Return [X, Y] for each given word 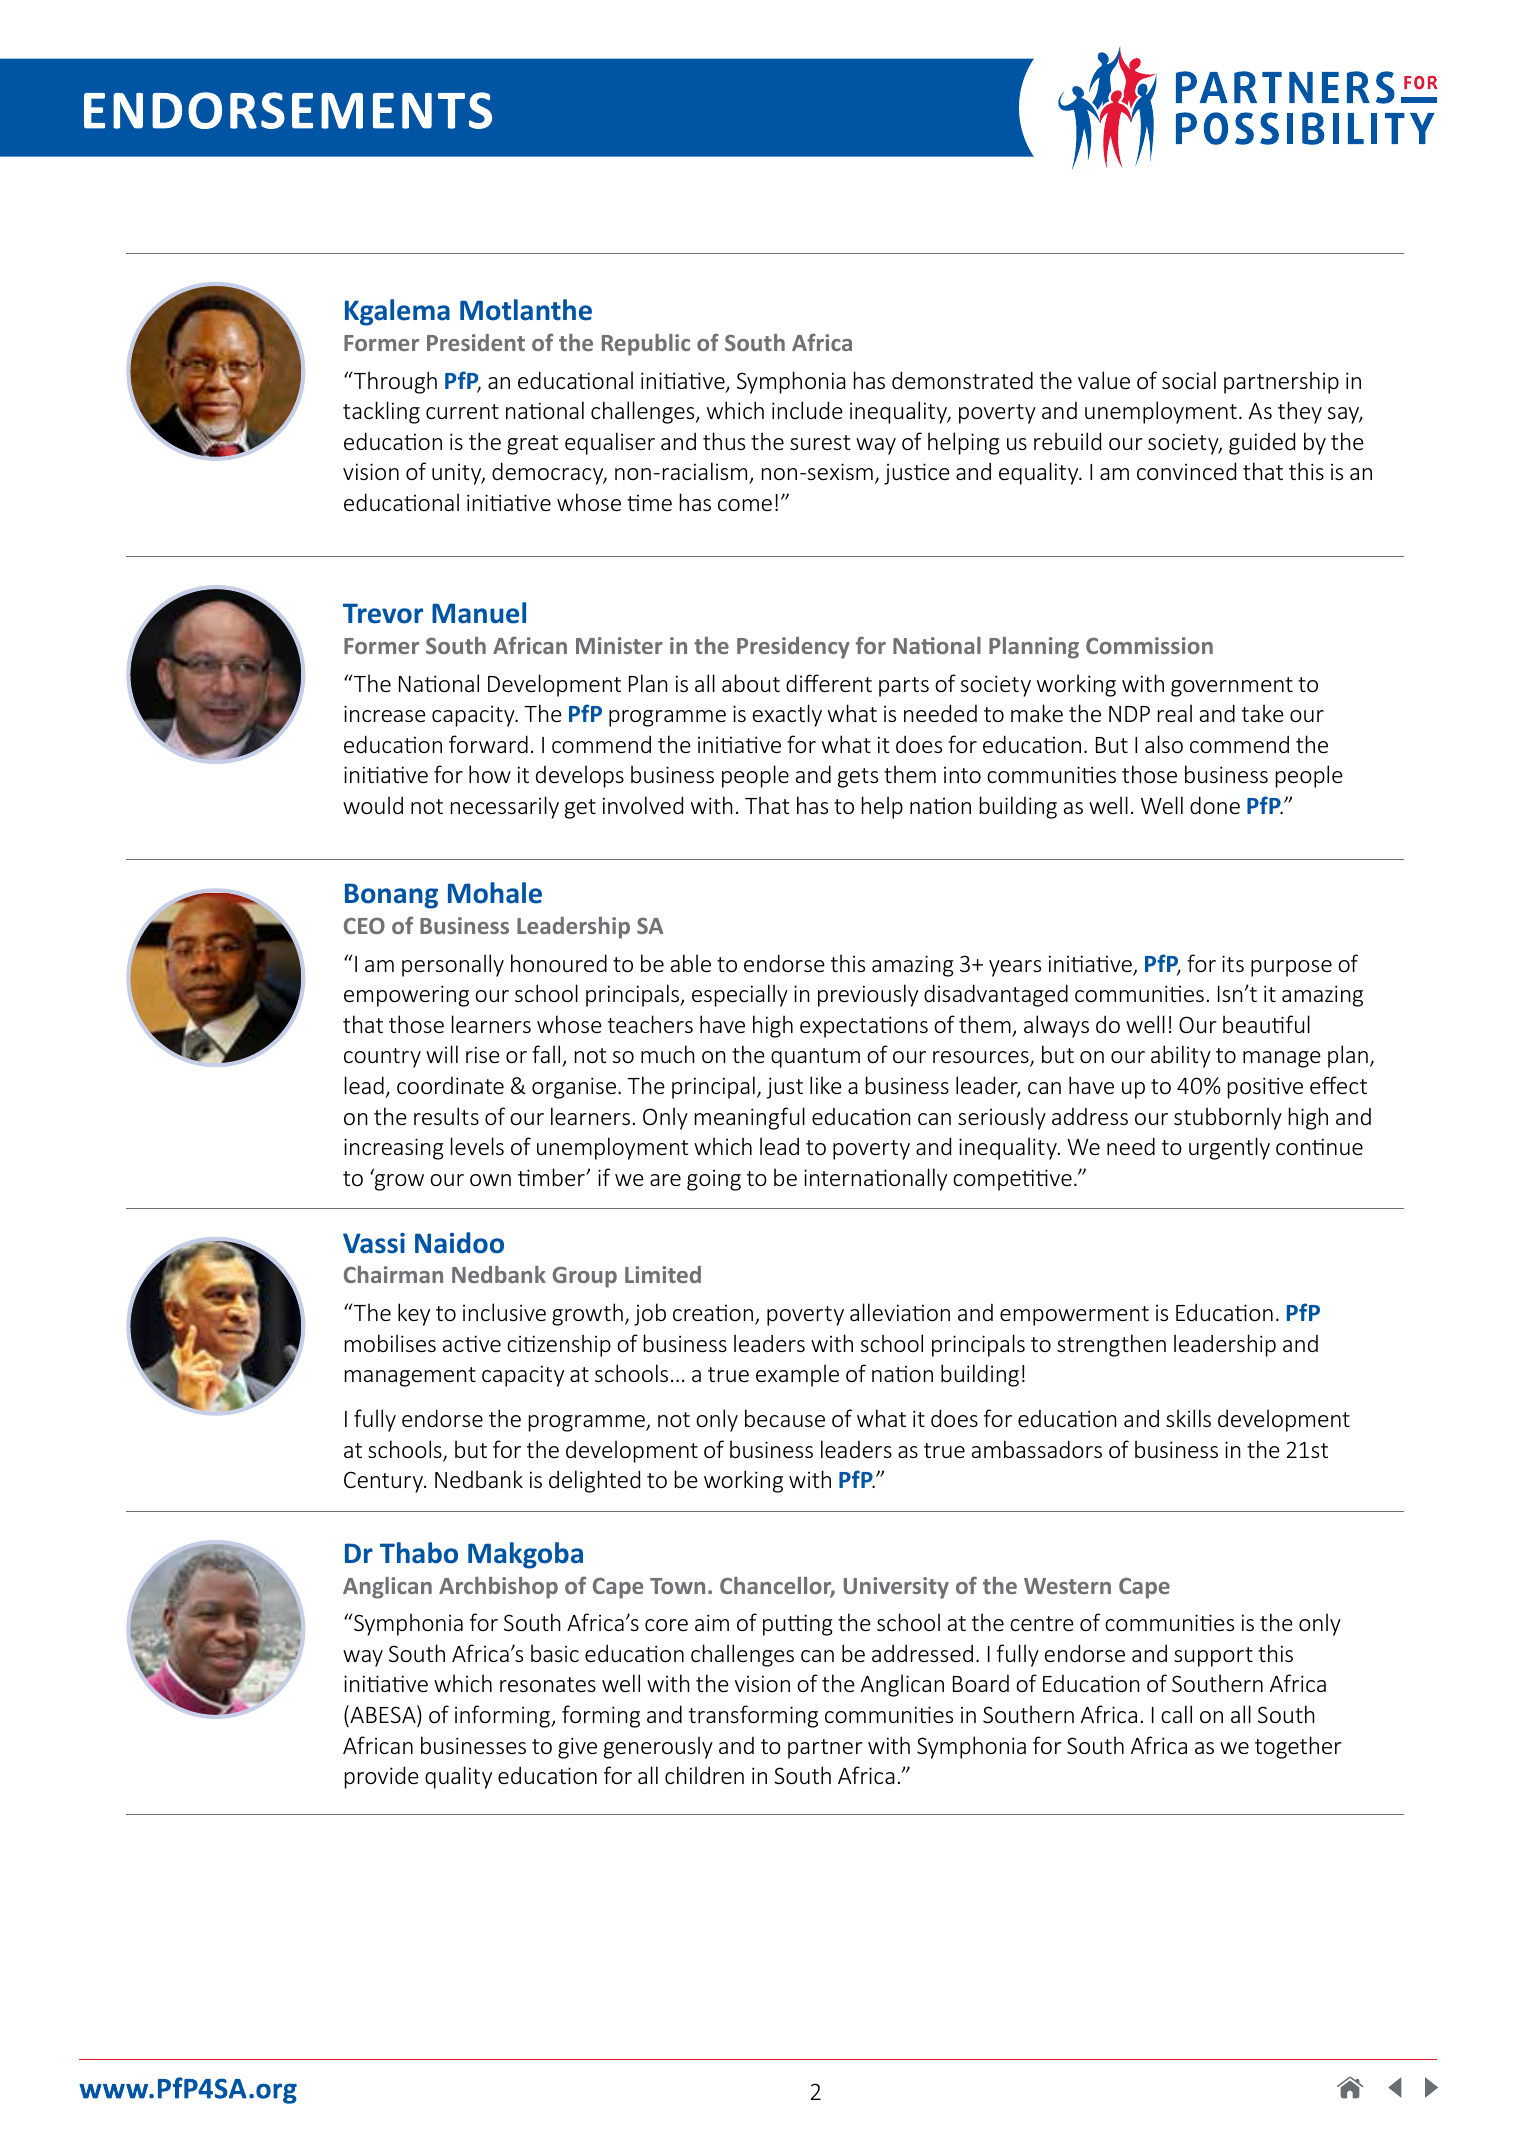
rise [483, 1054]
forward [488, 744]
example [797, 1375]
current [462, 411]
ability [1181, 1056]
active [472, 1343]
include [807, 410]
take [1263, 713]
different [829, 683]
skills [1188, 1418]
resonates [548, 1684]
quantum [815, 1058]
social [1189, 380]
